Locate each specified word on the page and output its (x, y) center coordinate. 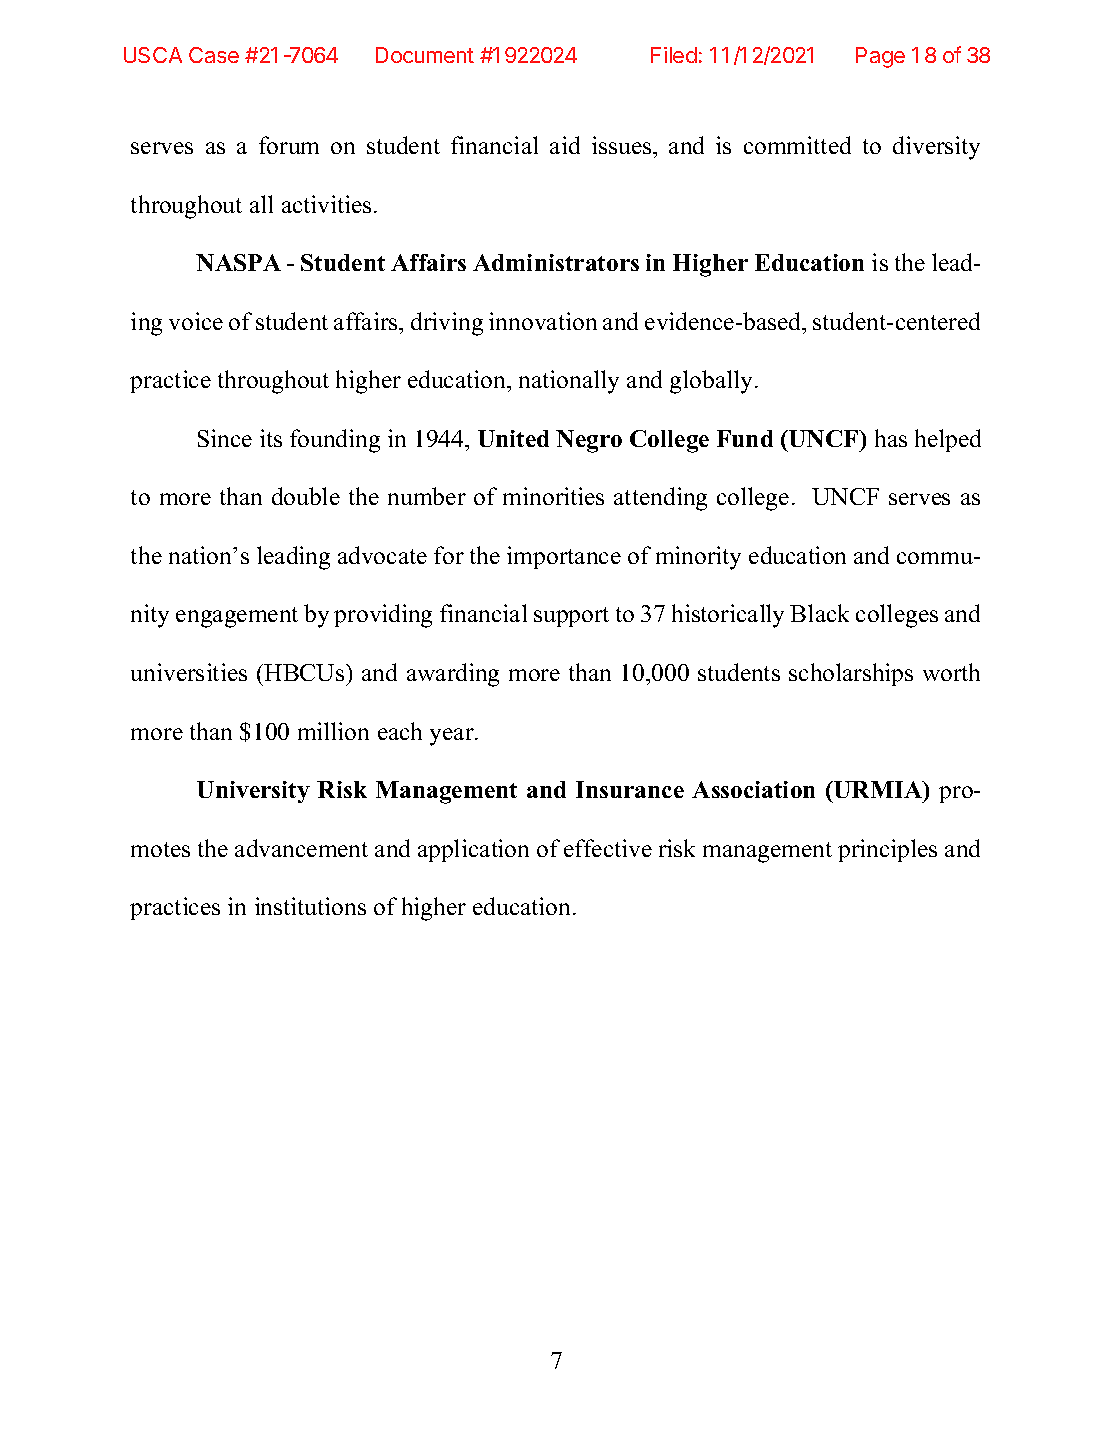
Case (214, 55)
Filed (674, 55)
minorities (553, 496)
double (306, 496)
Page (880, 57)
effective (608, 848)
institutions (310, 906)
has (891, 438)
